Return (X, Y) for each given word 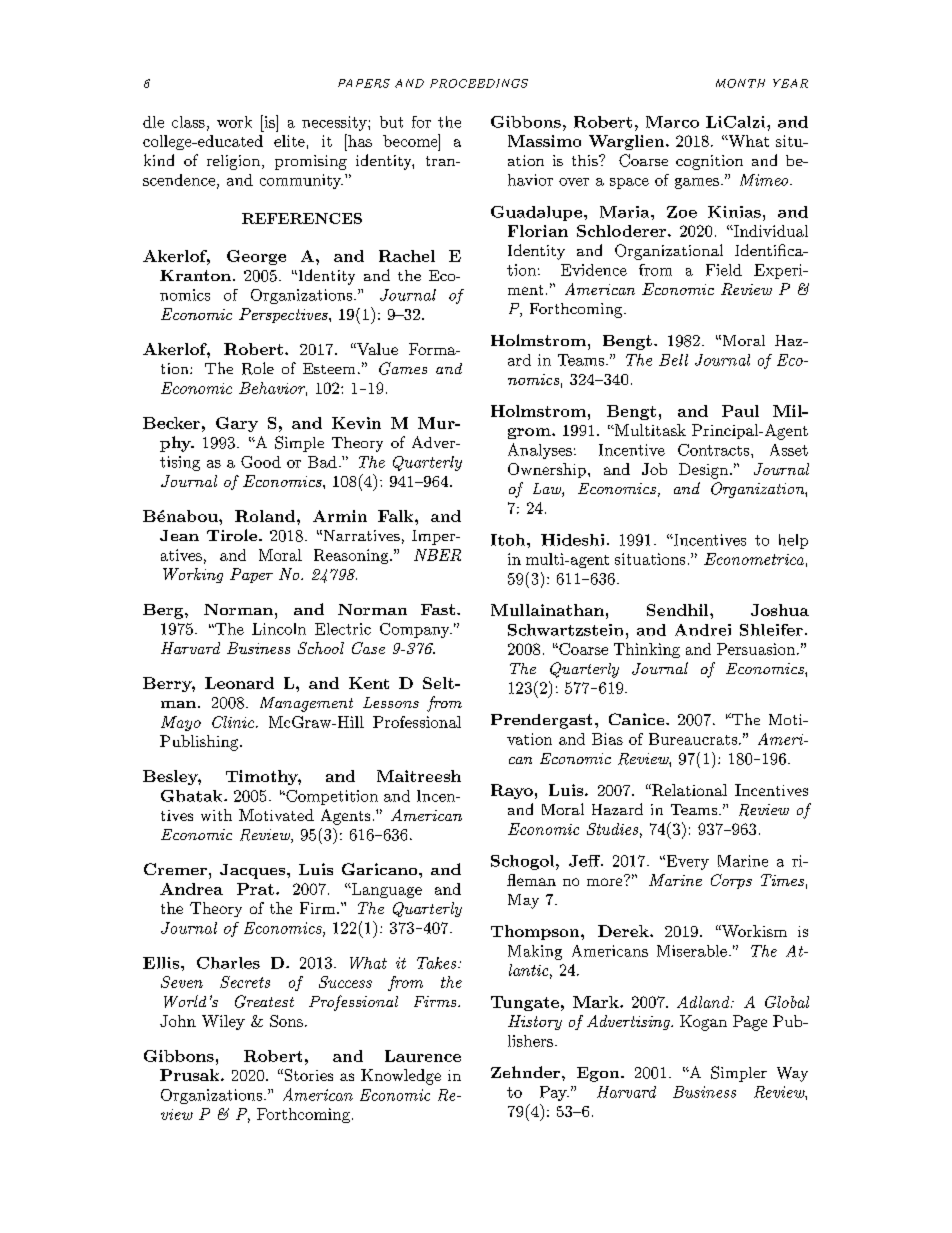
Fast (438, 609)
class (188, 122)
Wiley (223, 1022)
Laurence (423, 1056)
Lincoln (279, 629)
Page (750, 1023)
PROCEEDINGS (479, 83)
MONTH (740, 83)
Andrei (703, 630)
